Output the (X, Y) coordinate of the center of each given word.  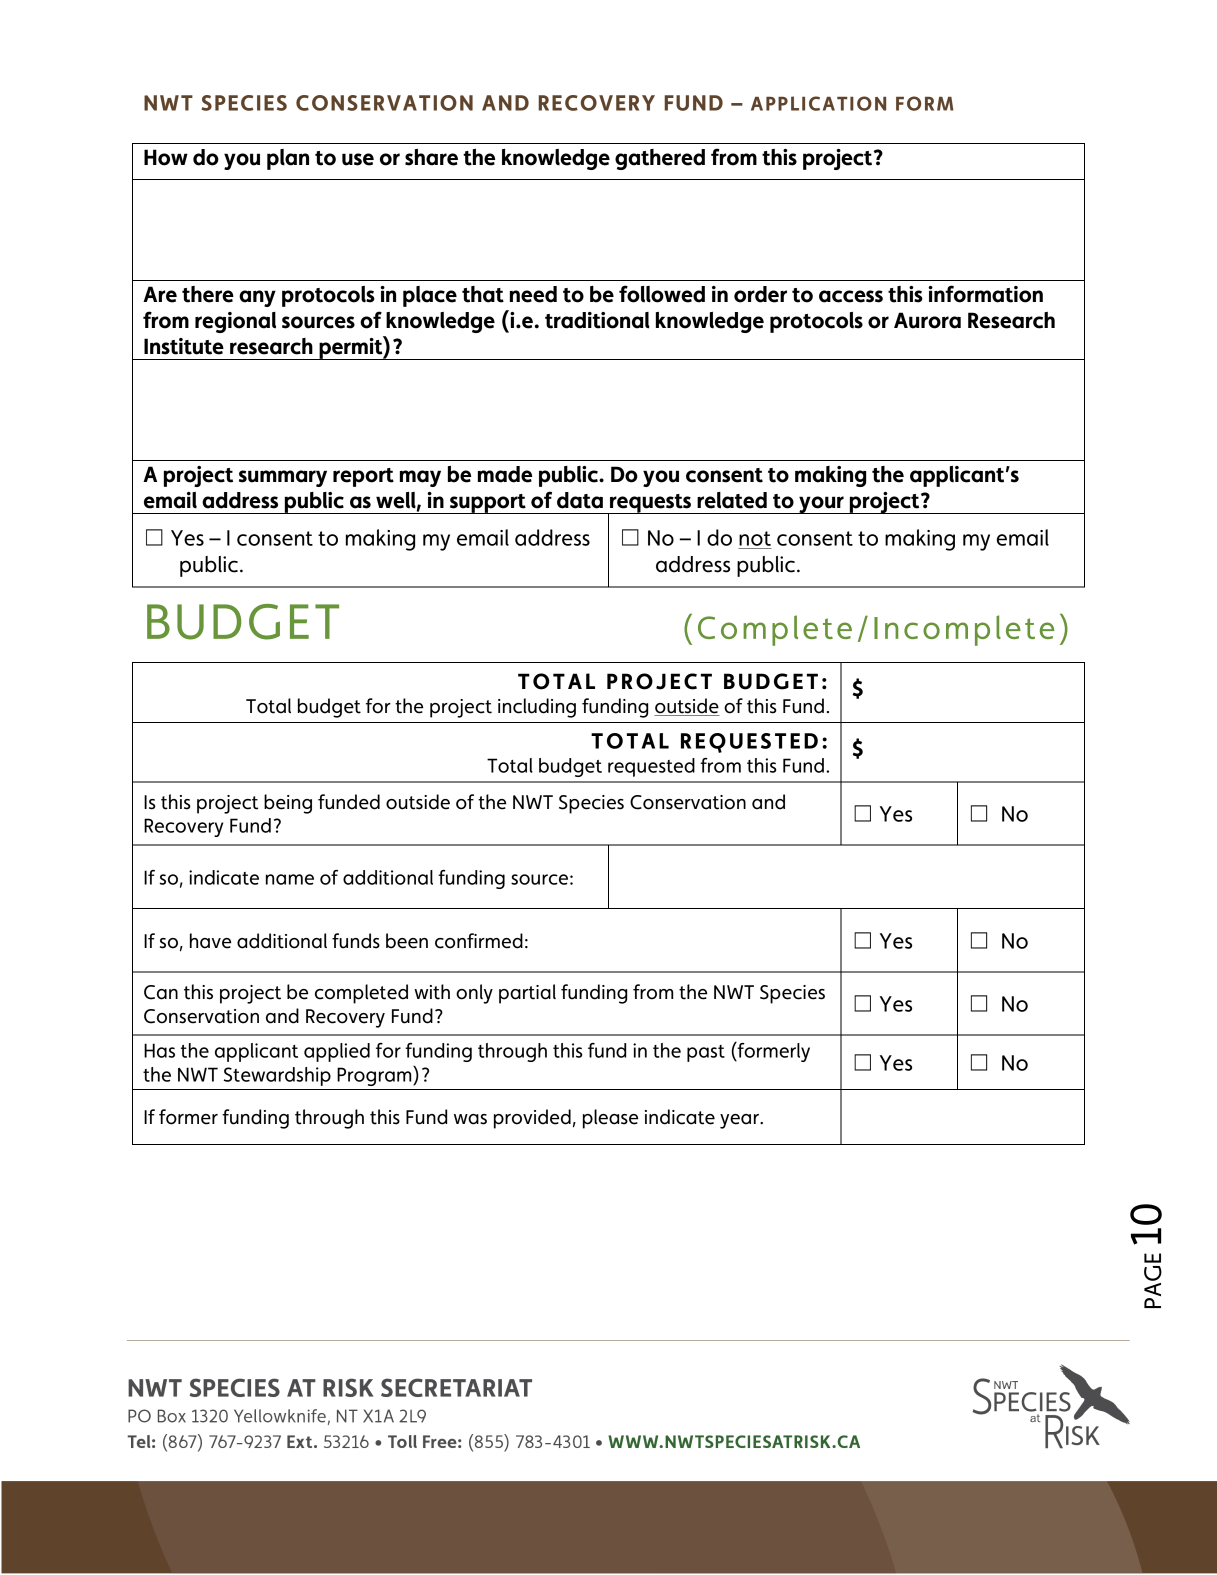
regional (235, 322)
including (537, 708)
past (706, 1053)
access (851, 296)
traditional (597, 320)
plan (288, 159)
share (431, 157)
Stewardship (277, 1076)
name (290, 879)
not (755, 538)
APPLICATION (818, 103)
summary (283, 478)
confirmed (479, 941)
